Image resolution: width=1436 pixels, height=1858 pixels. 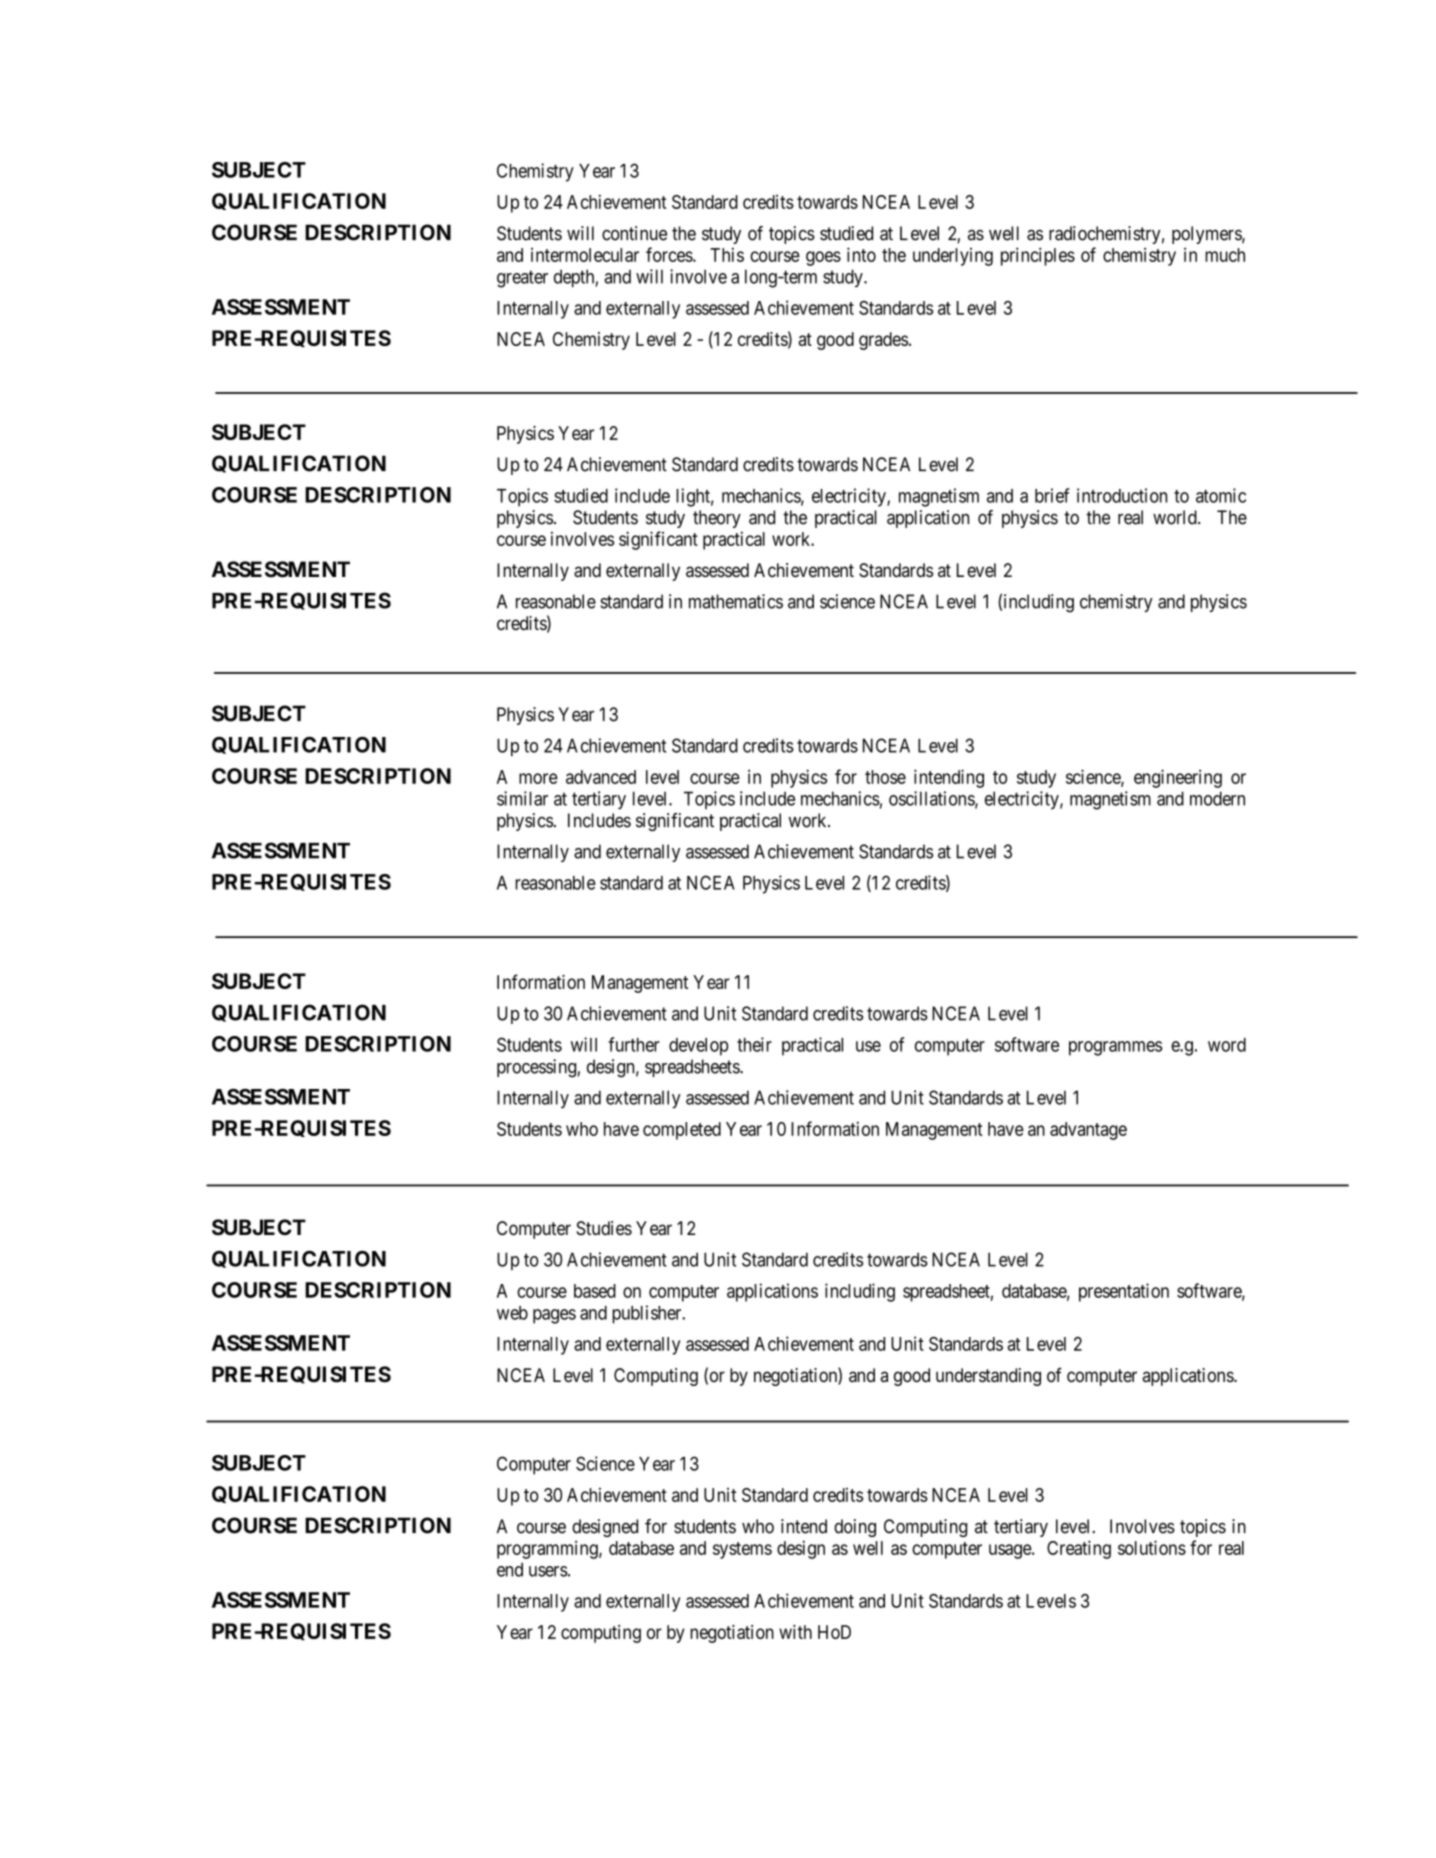 What do you see at coordinates (885, 777) in the screenshot?
I see `those` at bounding box center [885, 777].
